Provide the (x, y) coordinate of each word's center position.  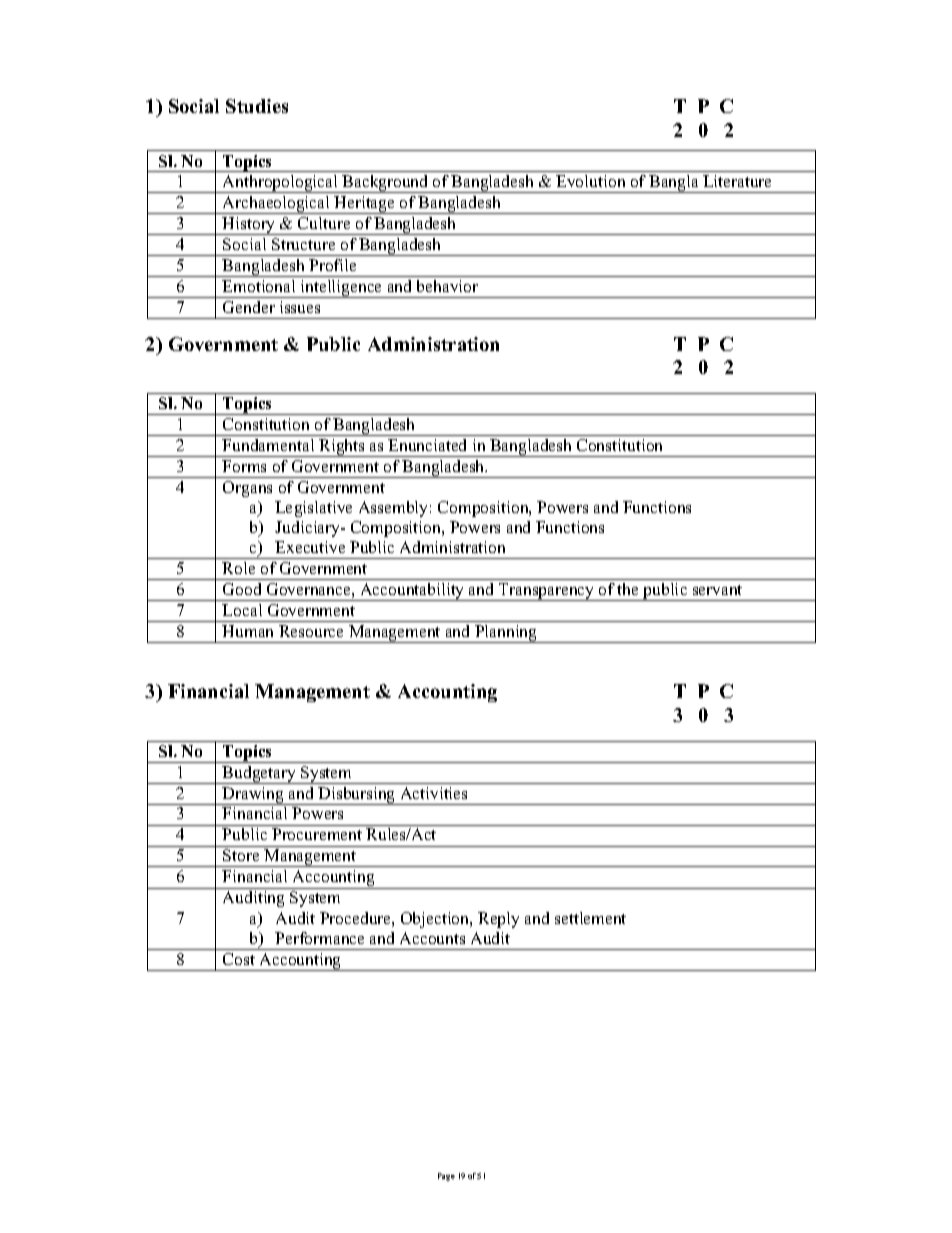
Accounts (432, 938)
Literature (737, 181)
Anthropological (280, 184)
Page (446, 1177)
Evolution (590, 181)
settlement (590, 918)
